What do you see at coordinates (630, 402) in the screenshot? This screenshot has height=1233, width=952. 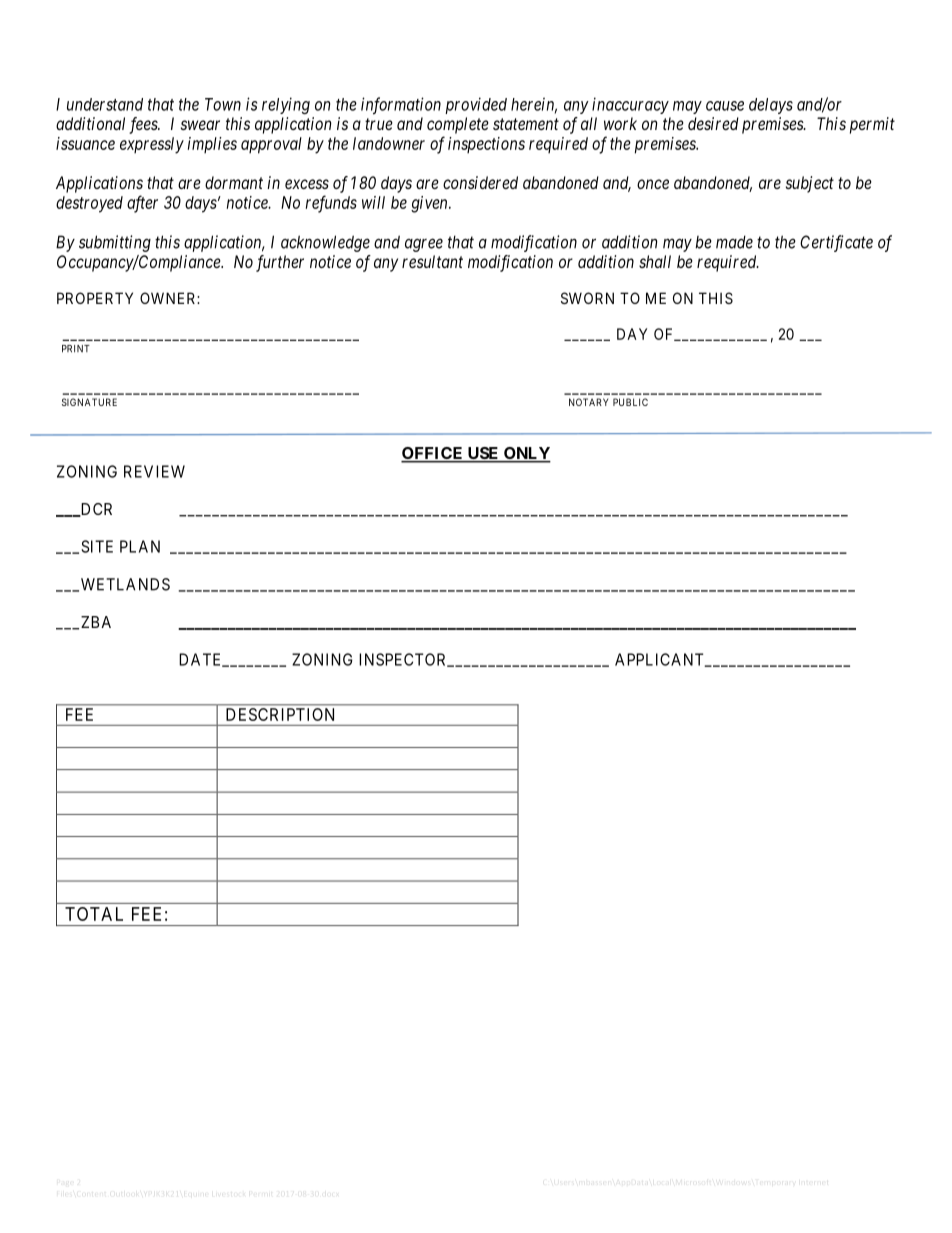 I see `PUBLIC` at bounding box center [630, 402].
